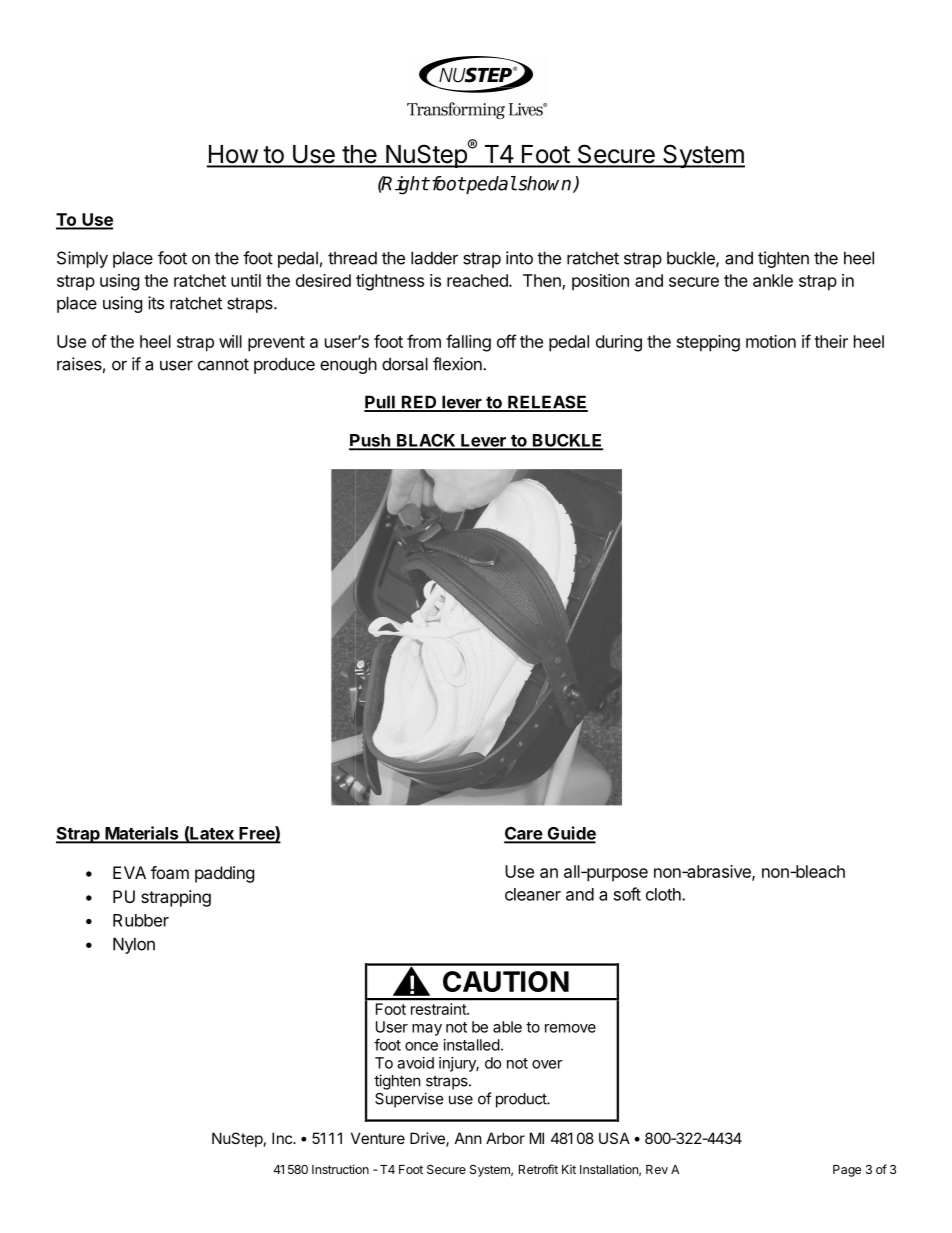 This screenshot has width=952, height=1233. Describe the element at coordinates (533, 894) in the screenshot. I see `cleaner` at that location.
